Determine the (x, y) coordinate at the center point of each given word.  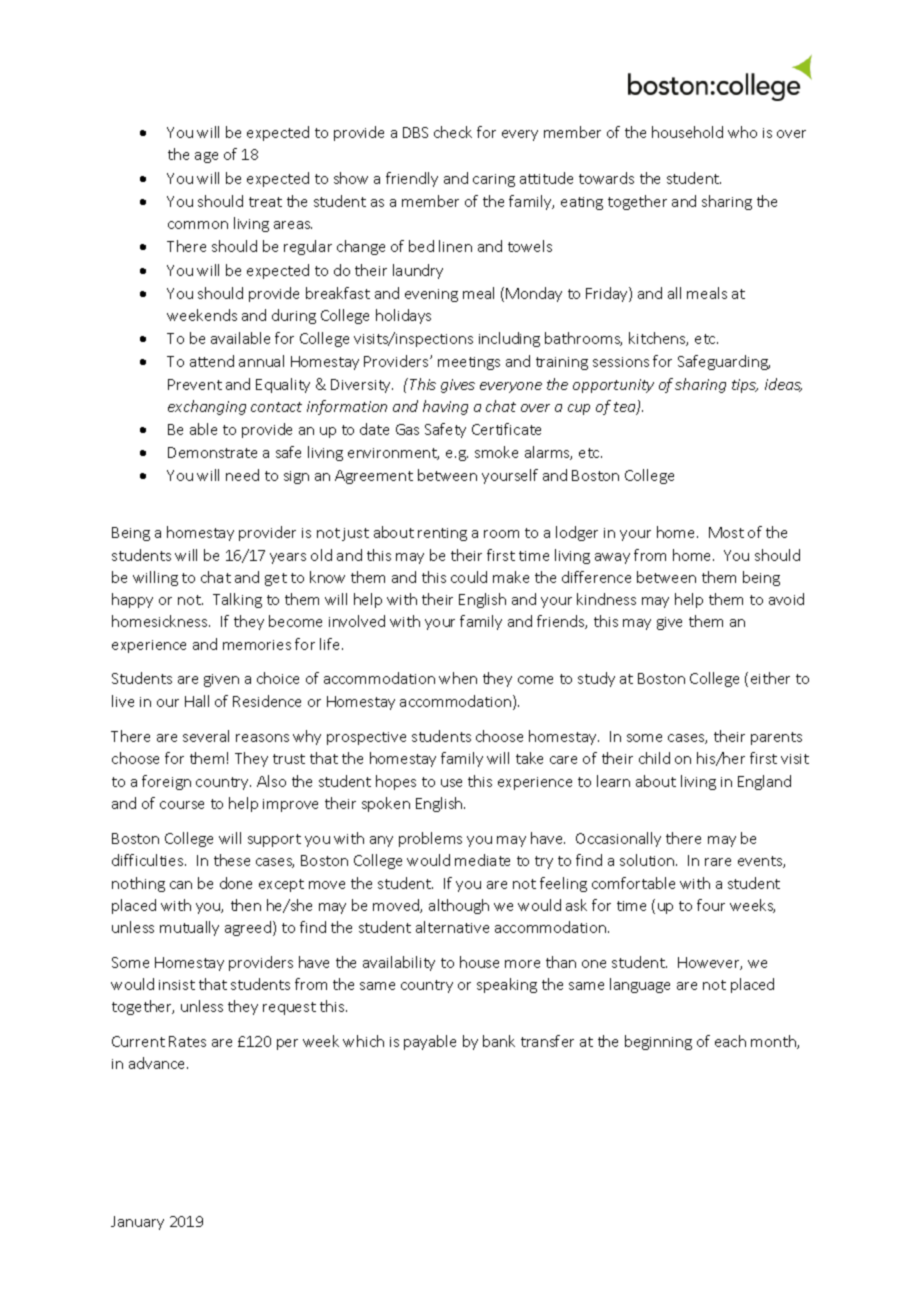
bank (499, 1041)
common (198, 225)
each (730, 1041)
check (453, 132)
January (137, 1223)
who (742, 132)
